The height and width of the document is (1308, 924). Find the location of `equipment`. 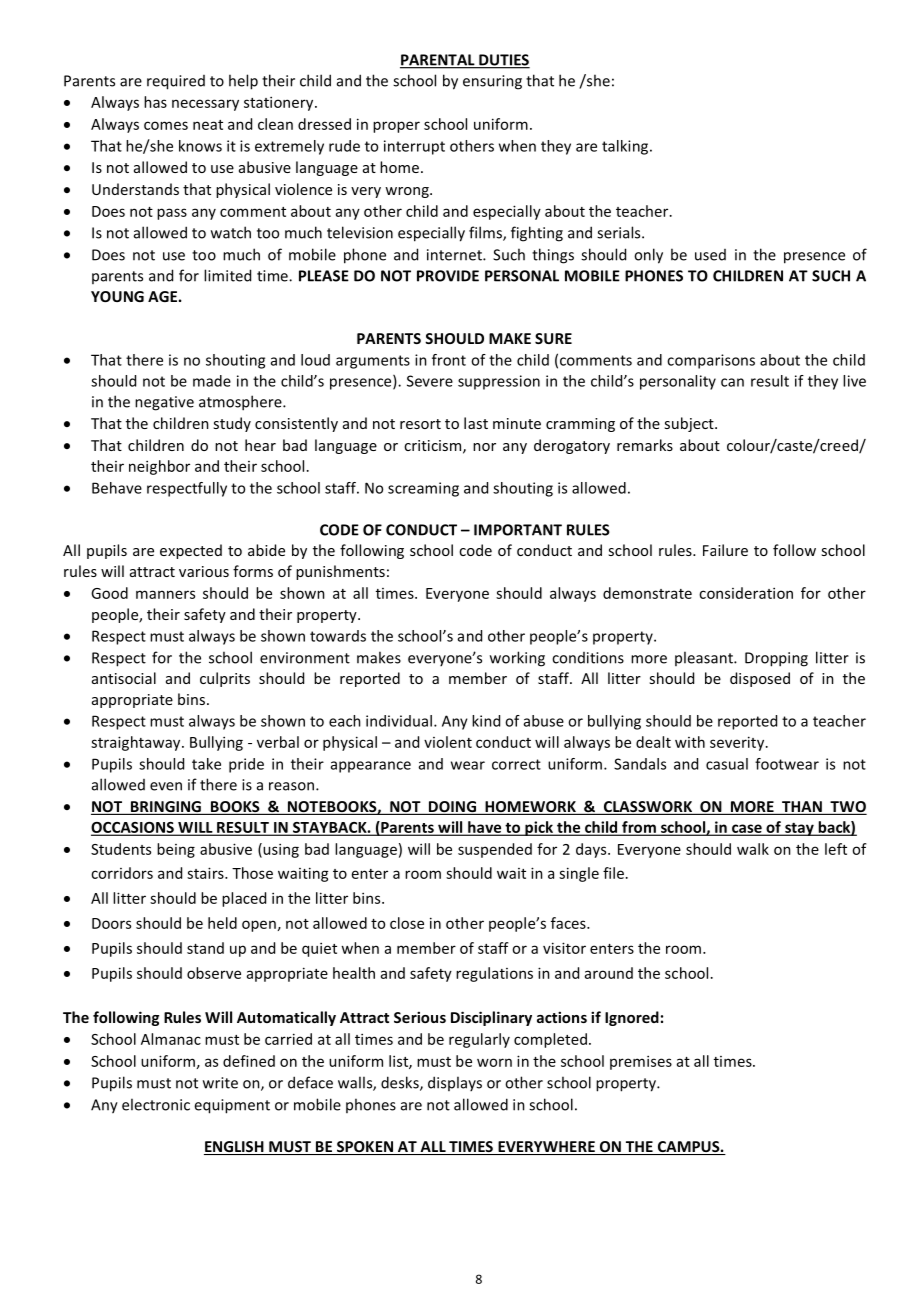

equipment is located at coordinates (232, 1106).
